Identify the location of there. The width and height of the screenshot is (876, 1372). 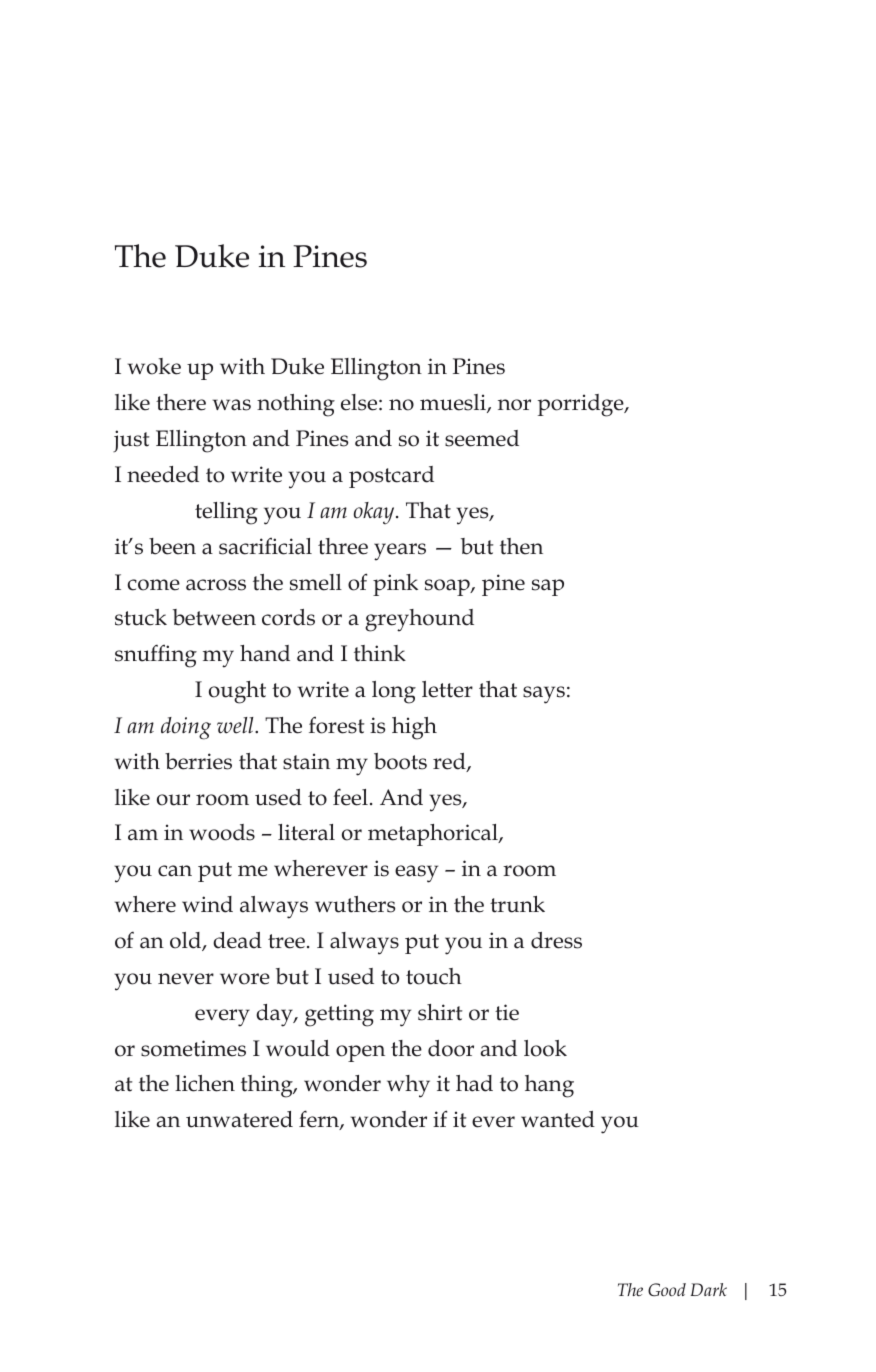
(181, 402).
